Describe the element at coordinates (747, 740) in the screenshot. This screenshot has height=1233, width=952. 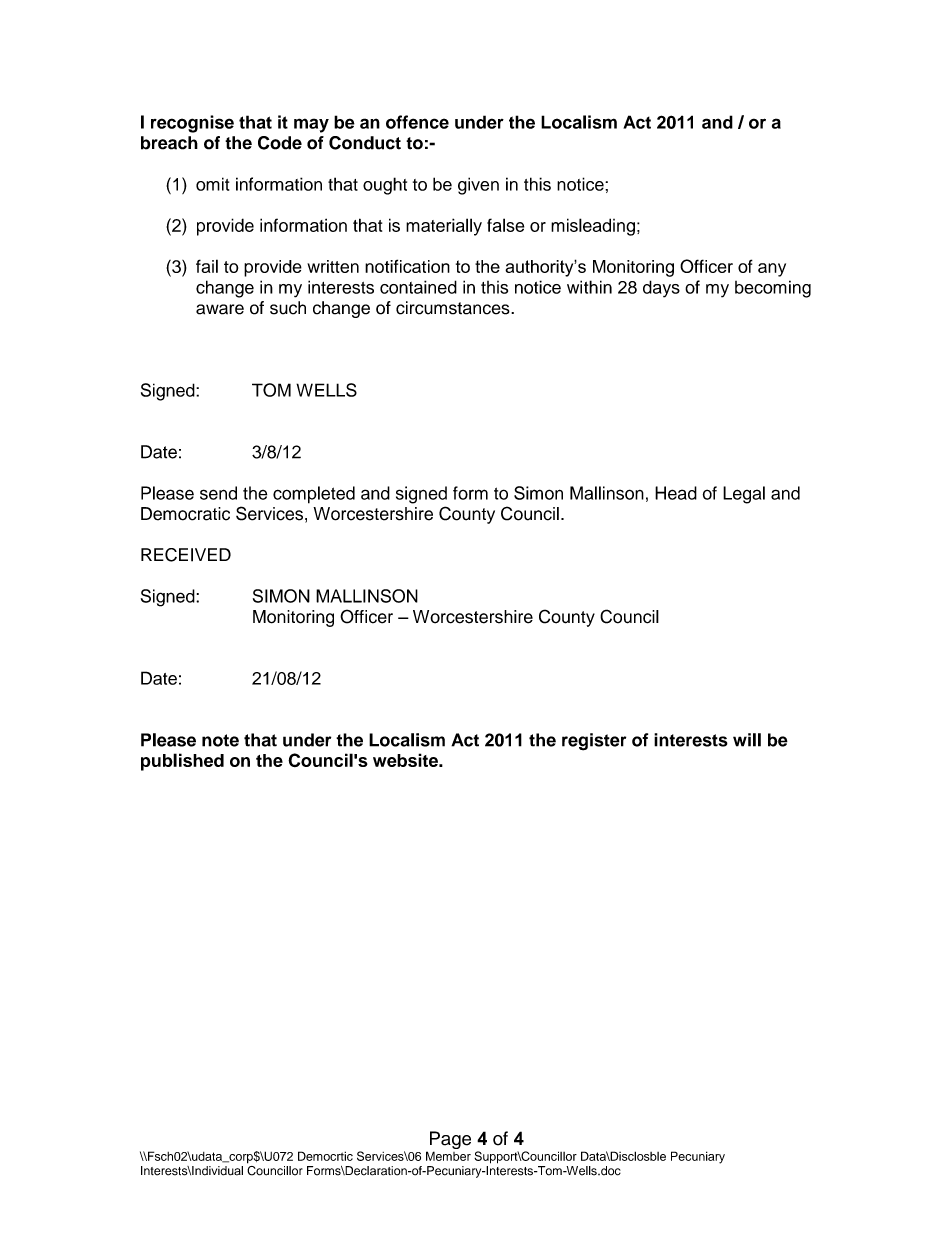
I see `will` at that location.
